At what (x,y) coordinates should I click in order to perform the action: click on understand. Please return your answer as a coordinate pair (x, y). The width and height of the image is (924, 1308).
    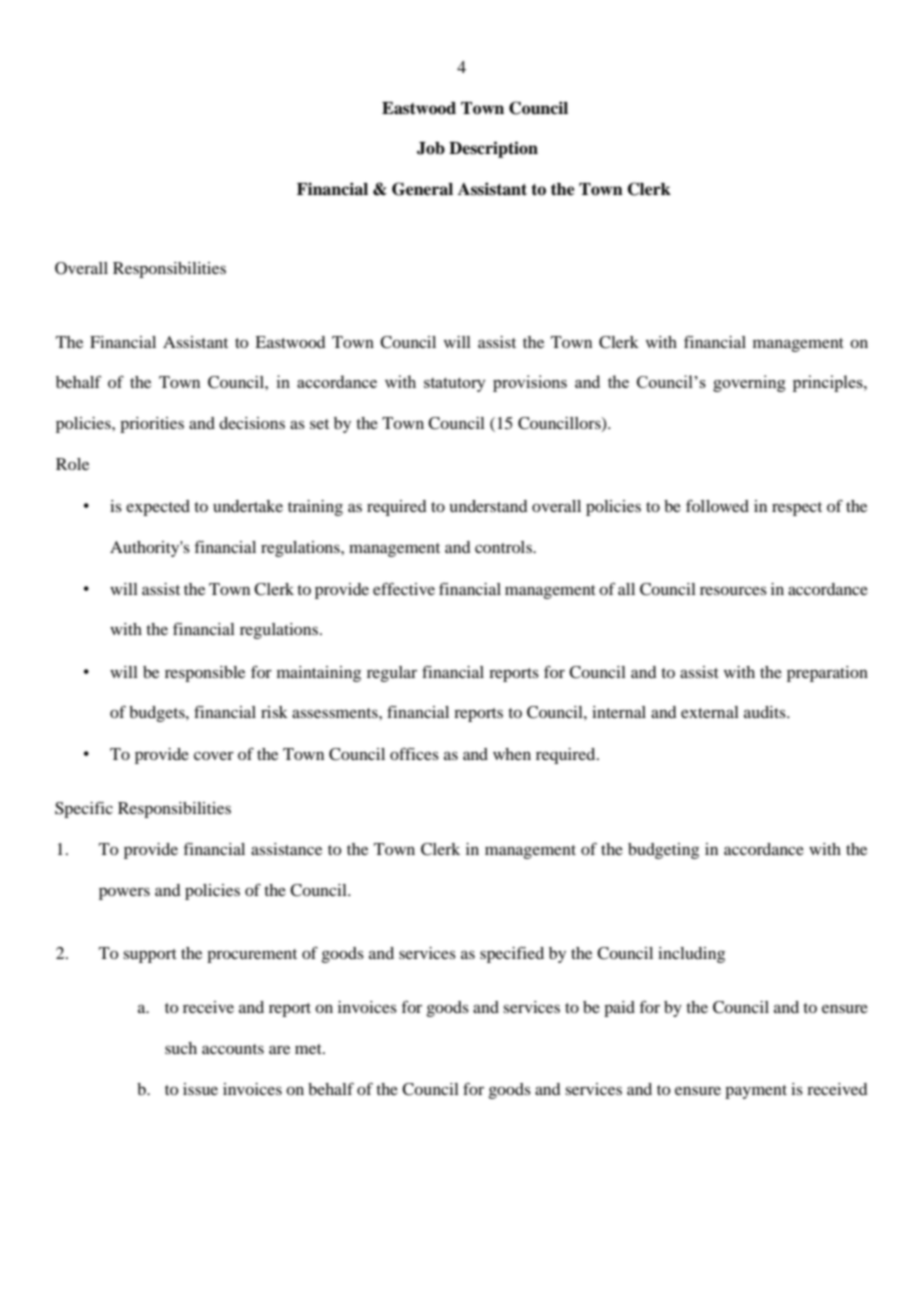
    Looking at the image, I should click on (488, 506).
